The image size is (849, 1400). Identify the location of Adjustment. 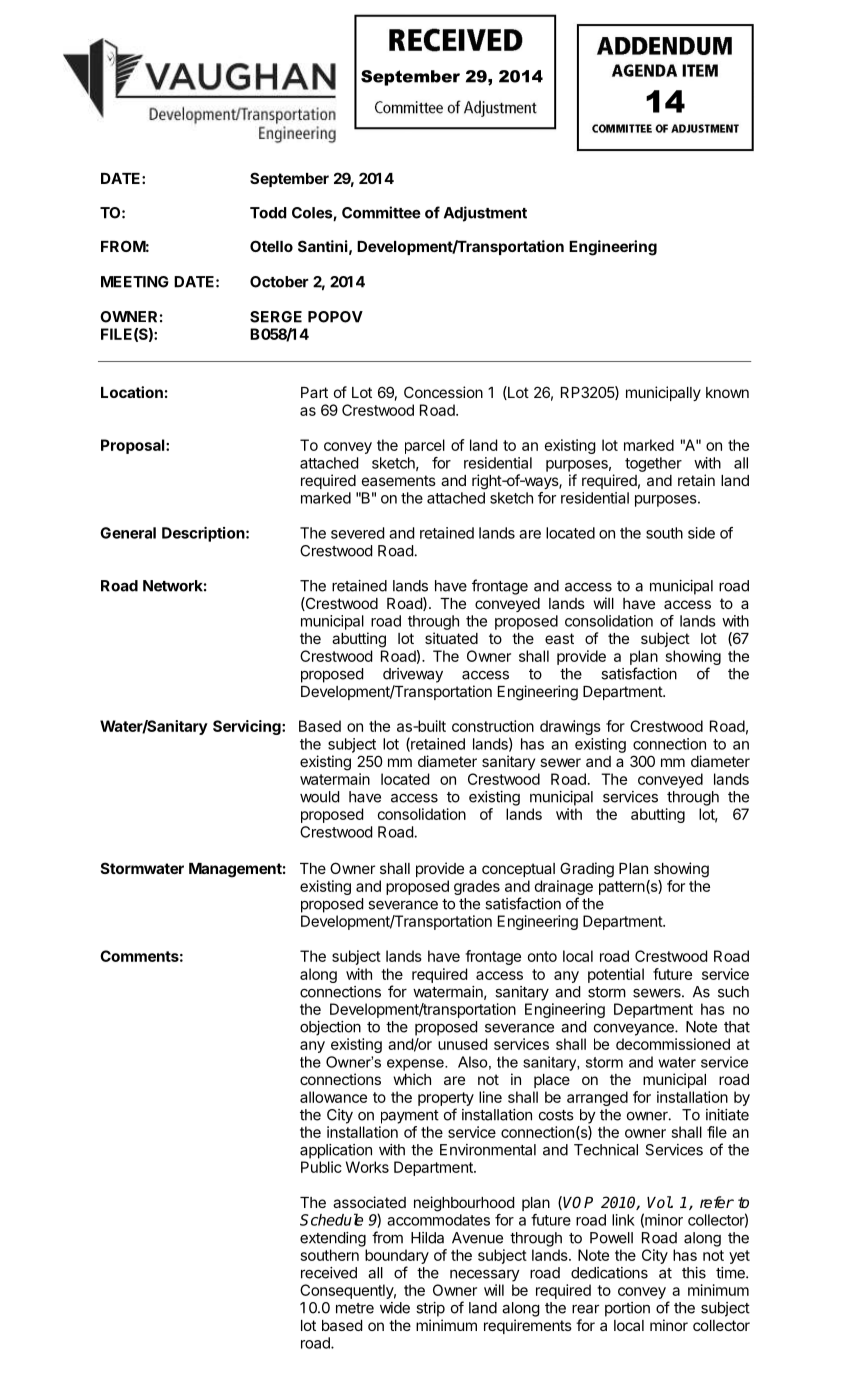
(485, 214).
